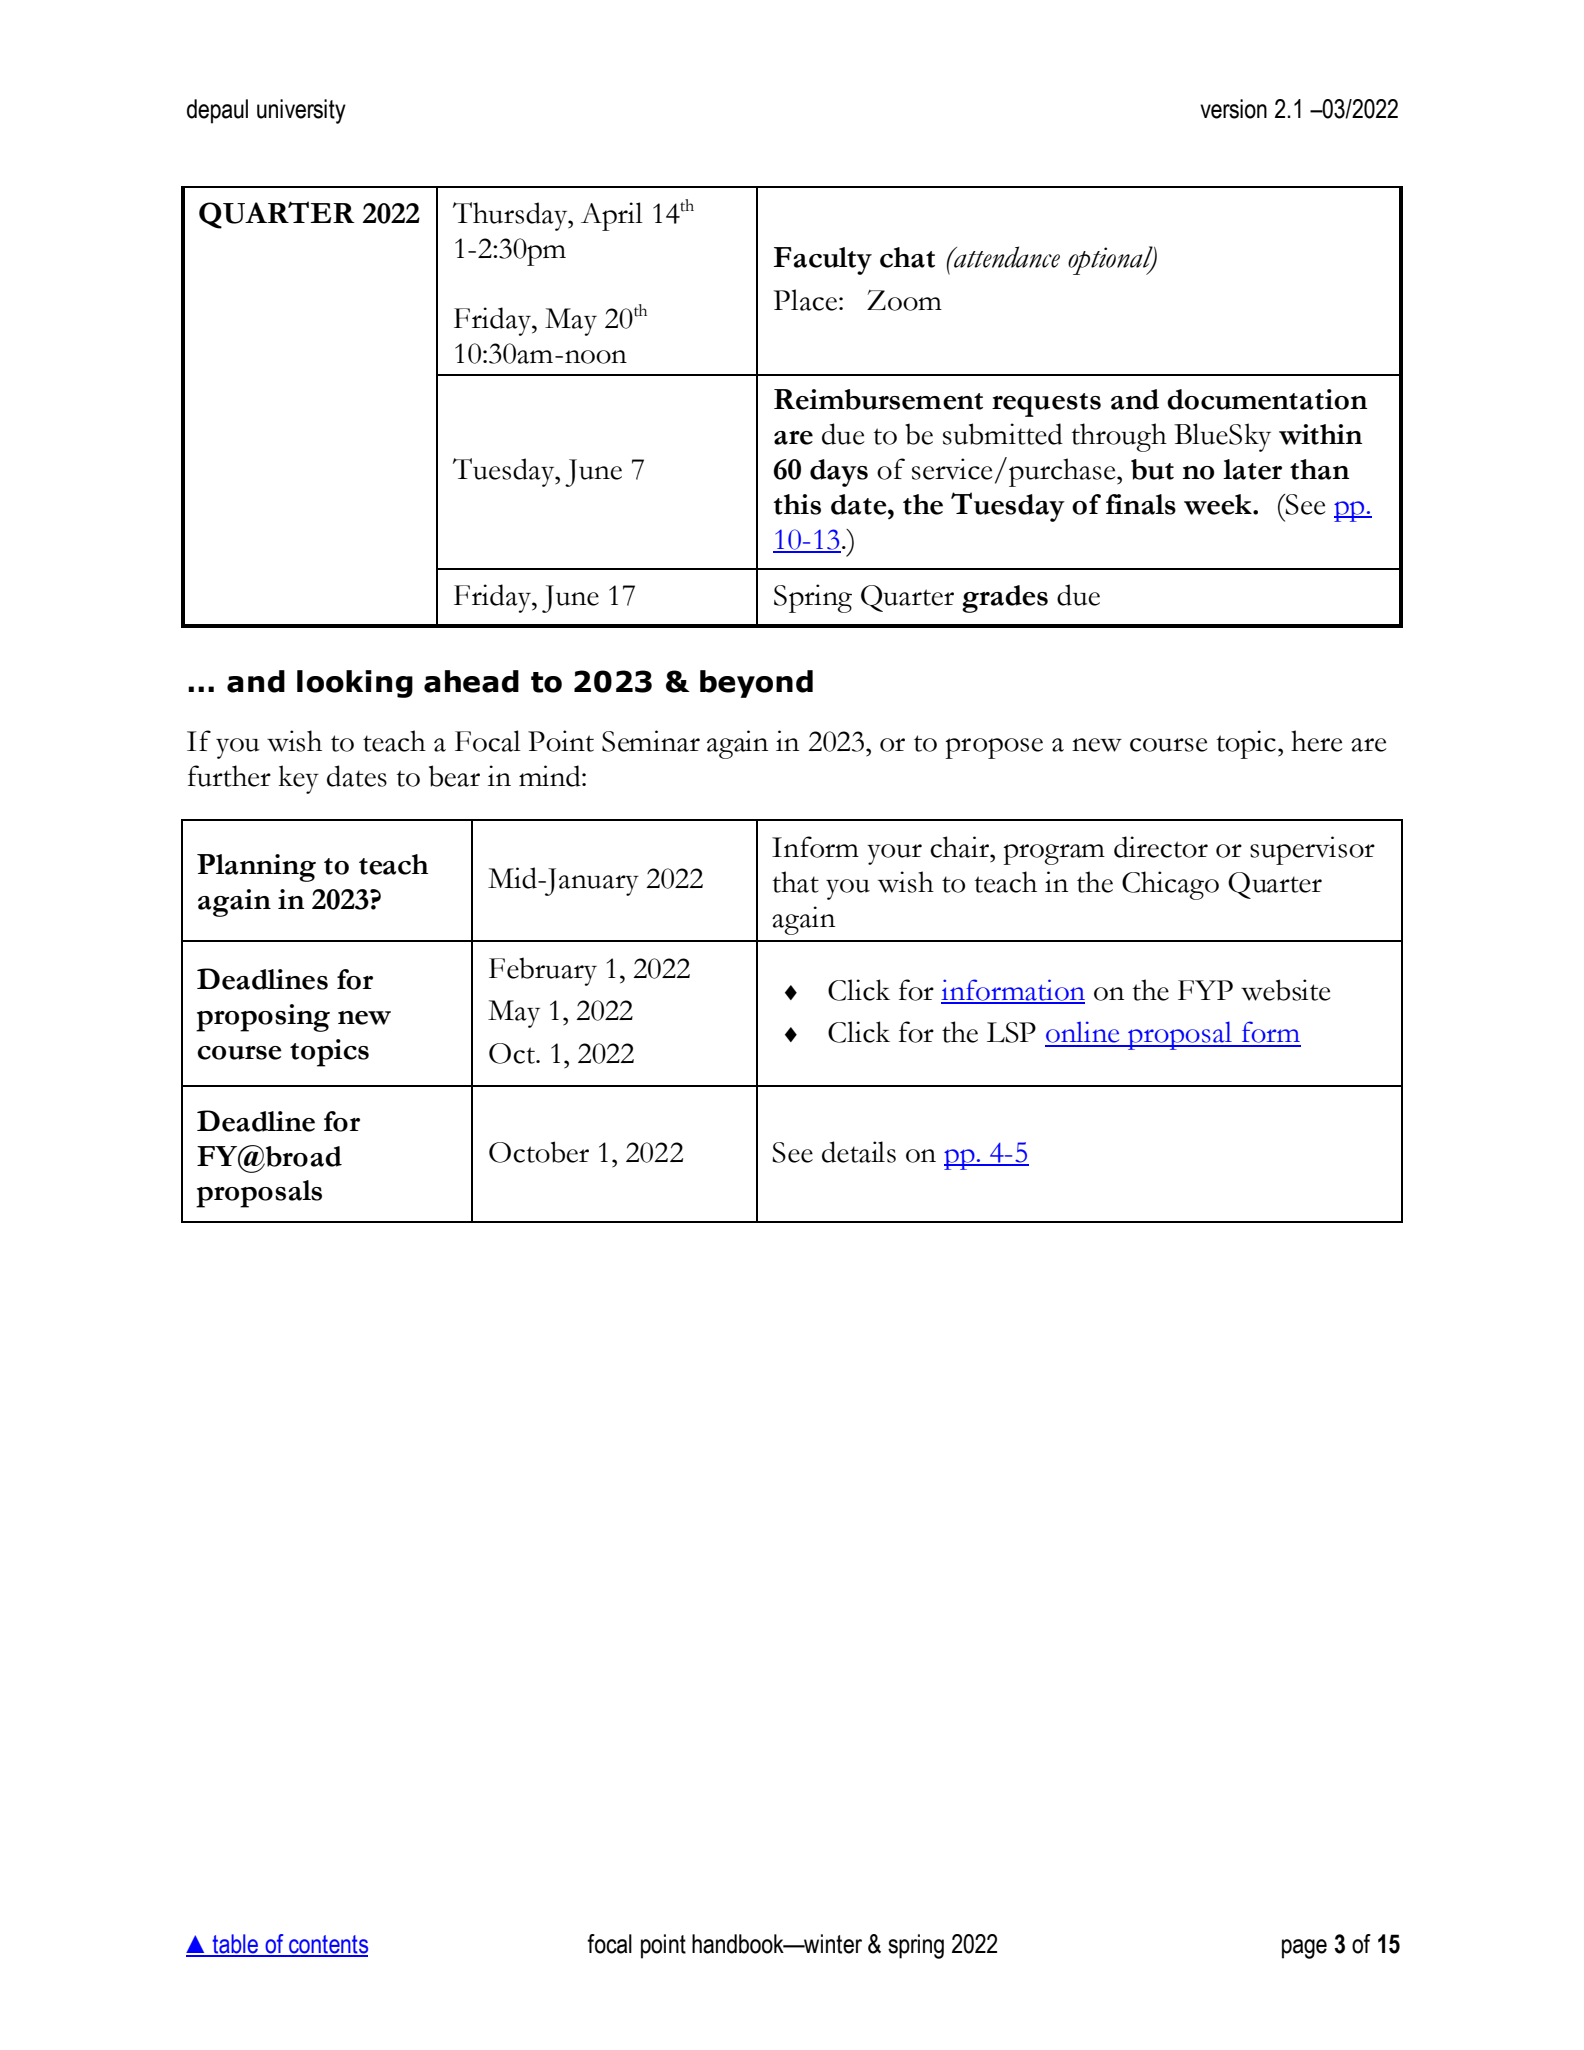 This screenshot has width=1584, height=2050. What do you see at coordinates (263, 1018) in the screenshot?
I see `proposing` at bounding box center [263, 1018].
